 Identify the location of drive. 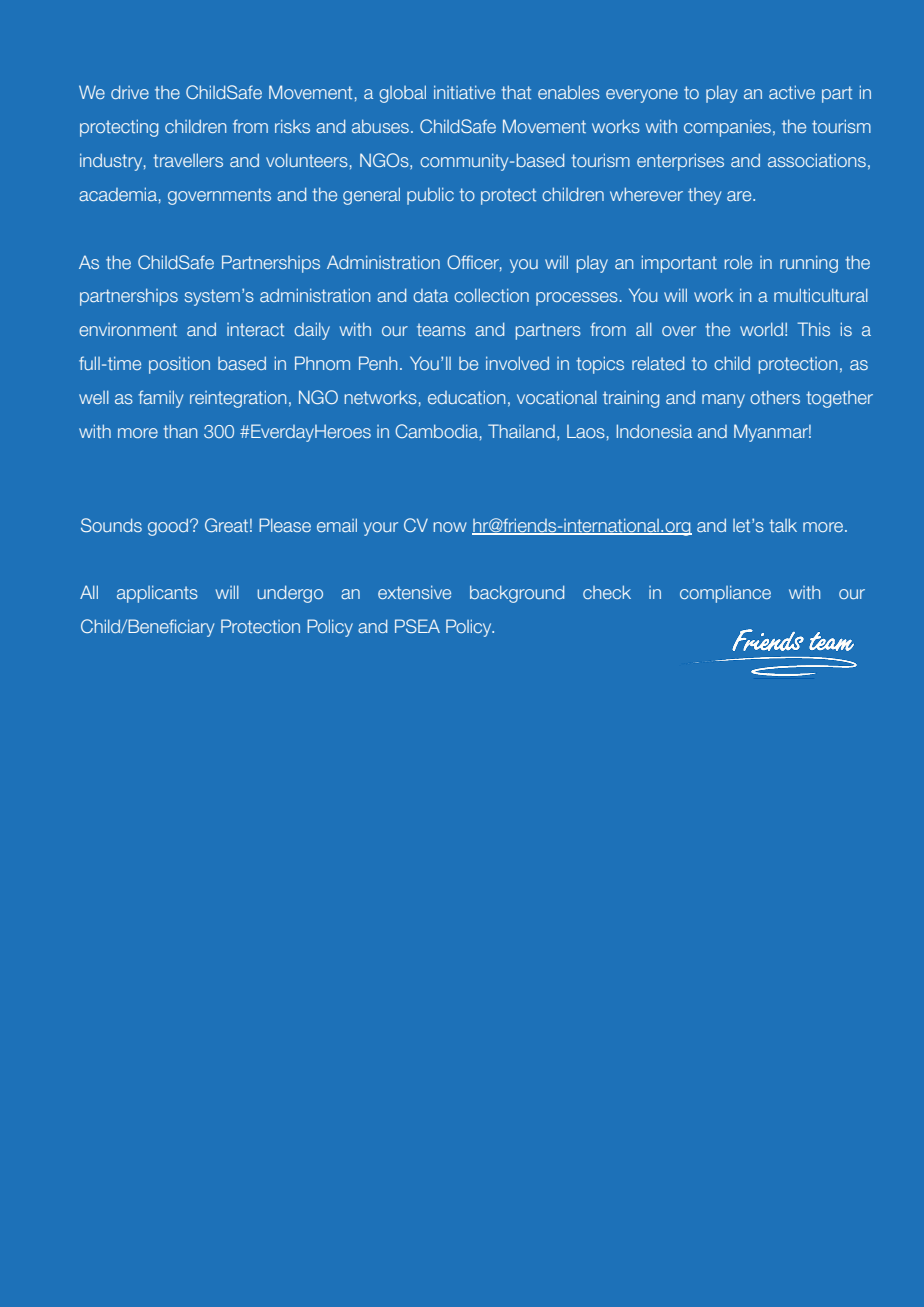
(130, 92).
